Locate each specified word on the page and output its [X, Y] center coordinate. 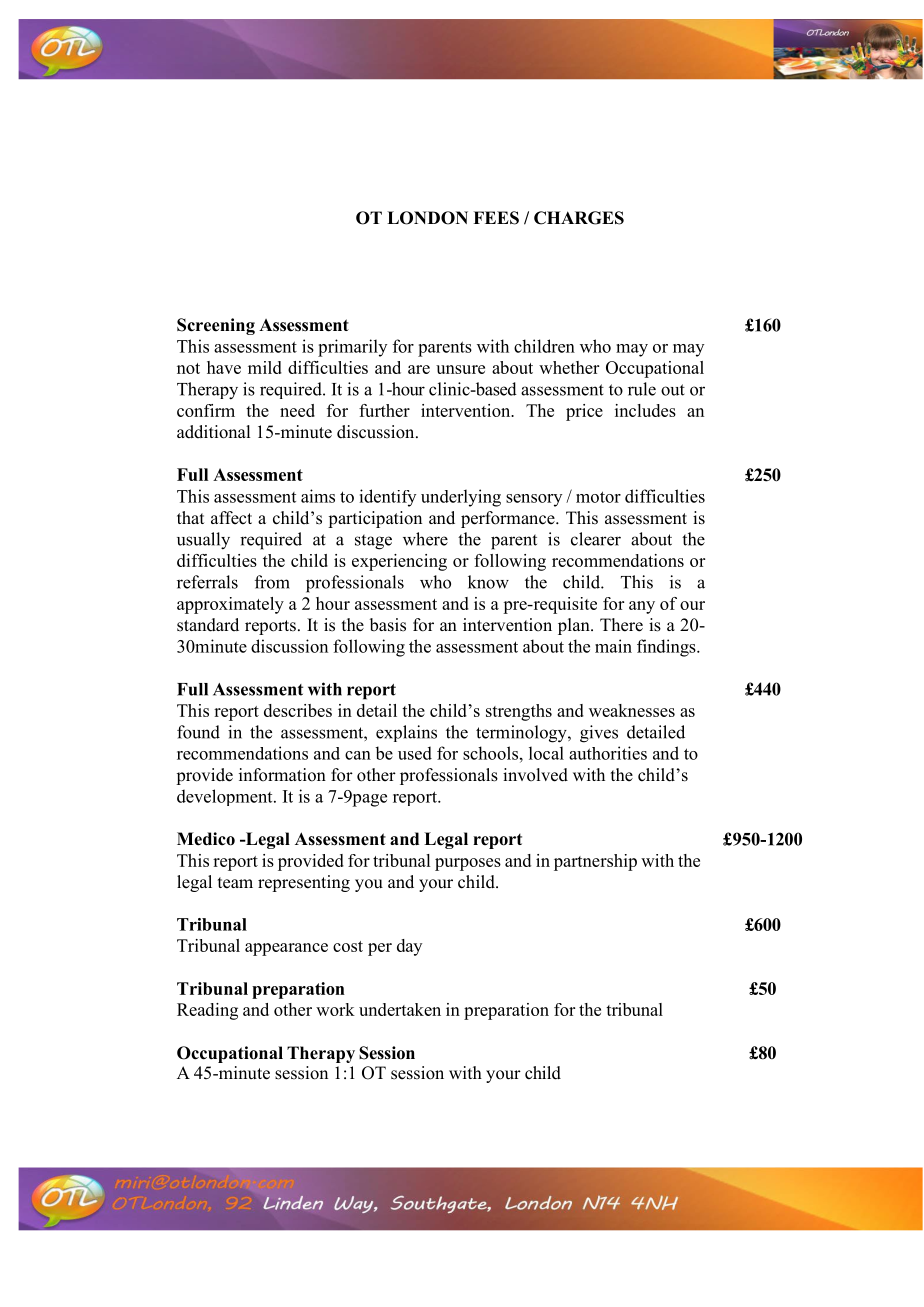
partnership [595, 862]
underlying [461, 498]
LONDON [427, 218]
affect [231, 518]
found [198, 732]
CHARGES [579, 218]
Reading [207, 1011]
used [415, 753]
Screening [216, 326]
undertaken [400, 1009]
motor [598, 497]
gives [599, 734]
